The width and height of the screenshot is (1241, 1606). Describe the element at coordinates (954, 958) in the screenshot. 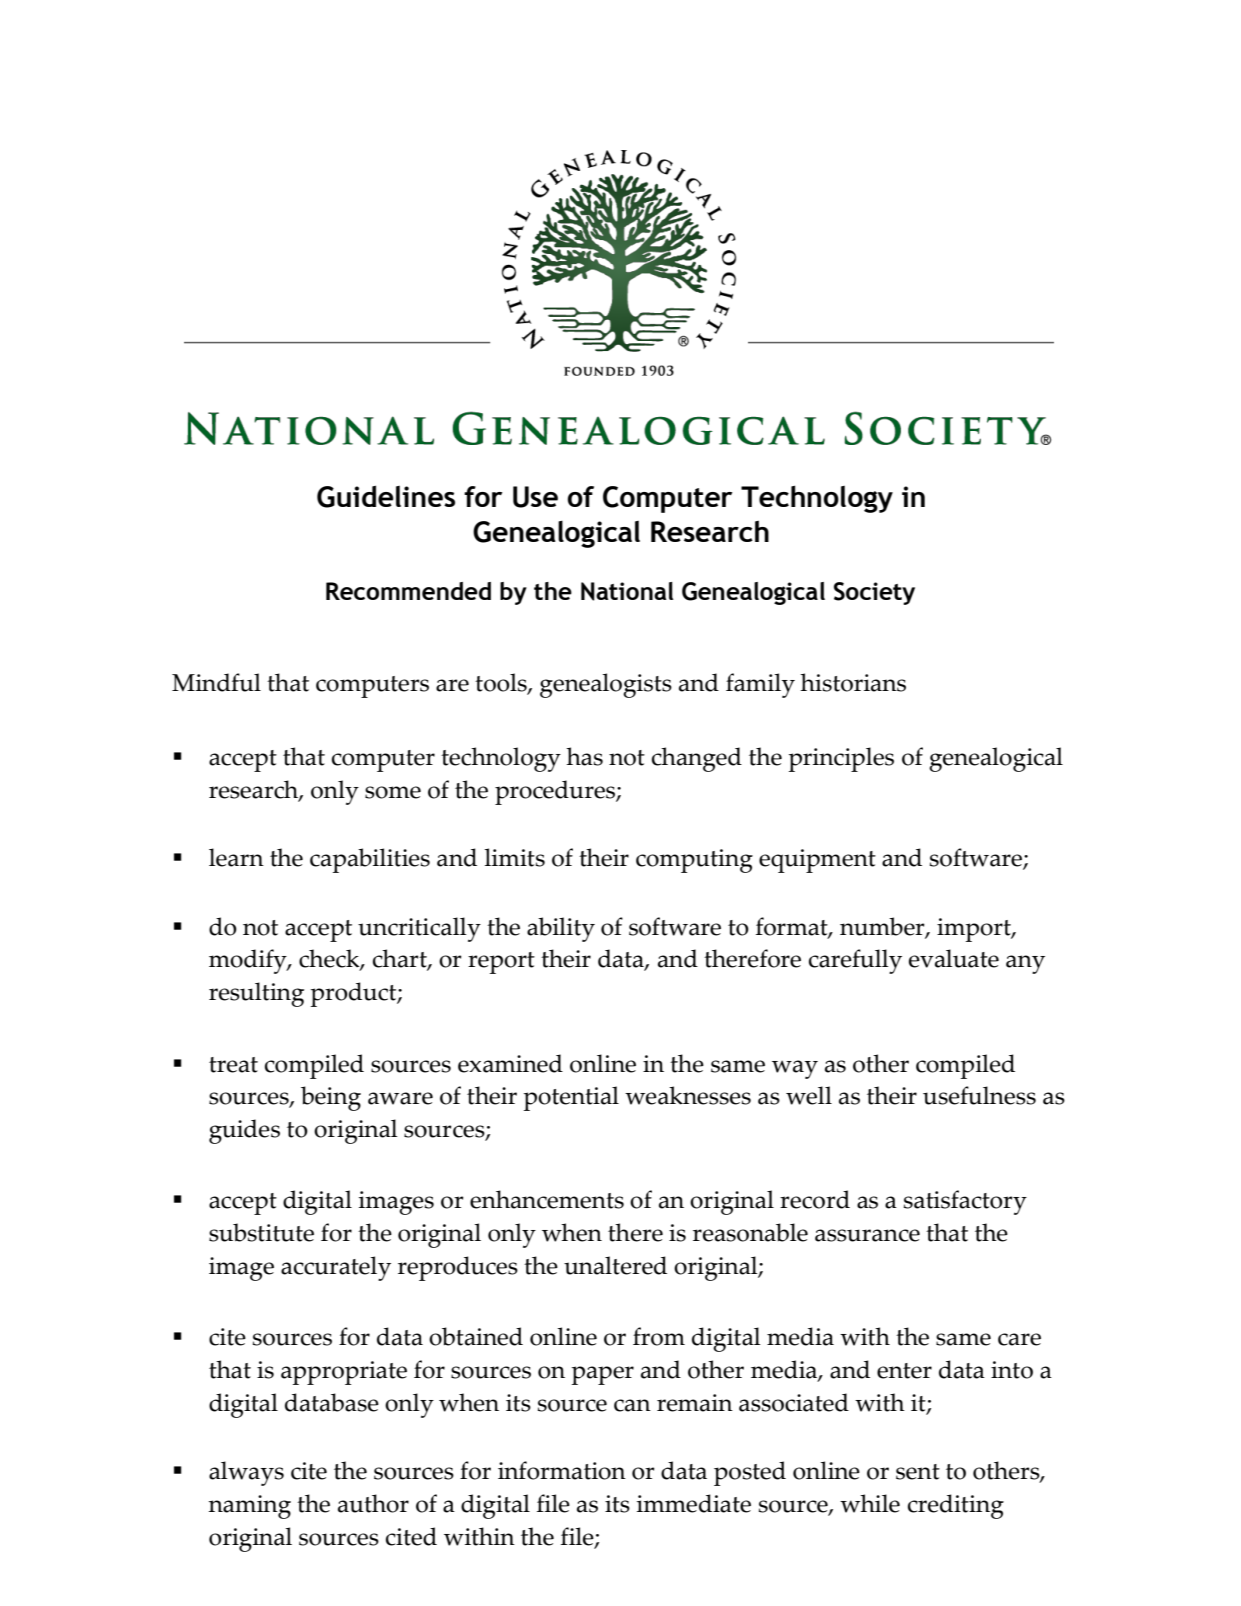

I see `evaluate` at that location.
